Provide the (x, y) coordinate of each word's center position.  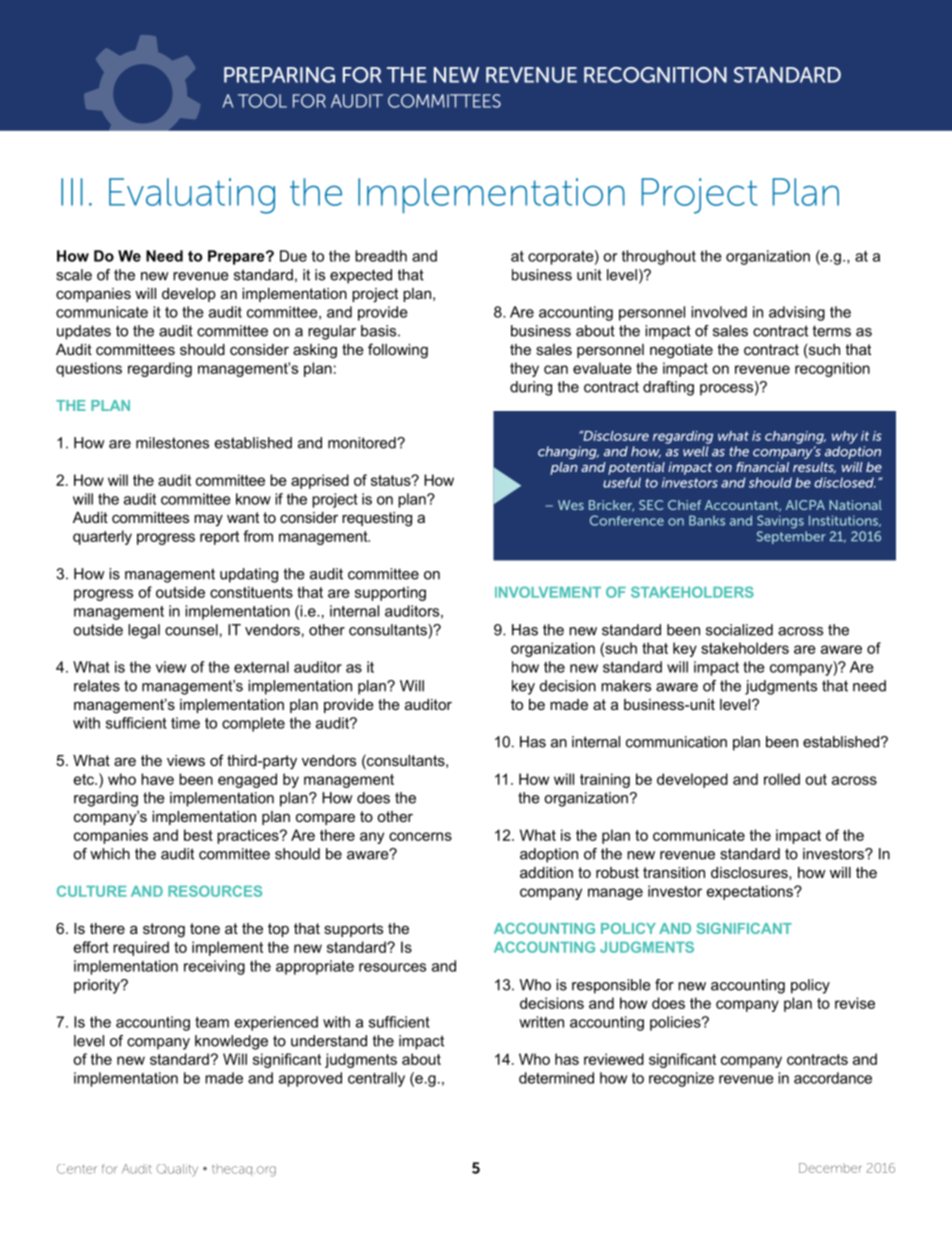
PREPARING (279, 75)
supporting (390, 593)
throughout (659, 257)
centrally (376, 1079)
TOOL (262, 101)
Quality (177, 1170)
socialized (739, 630)
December (830, 1168)
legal (144, 631)
